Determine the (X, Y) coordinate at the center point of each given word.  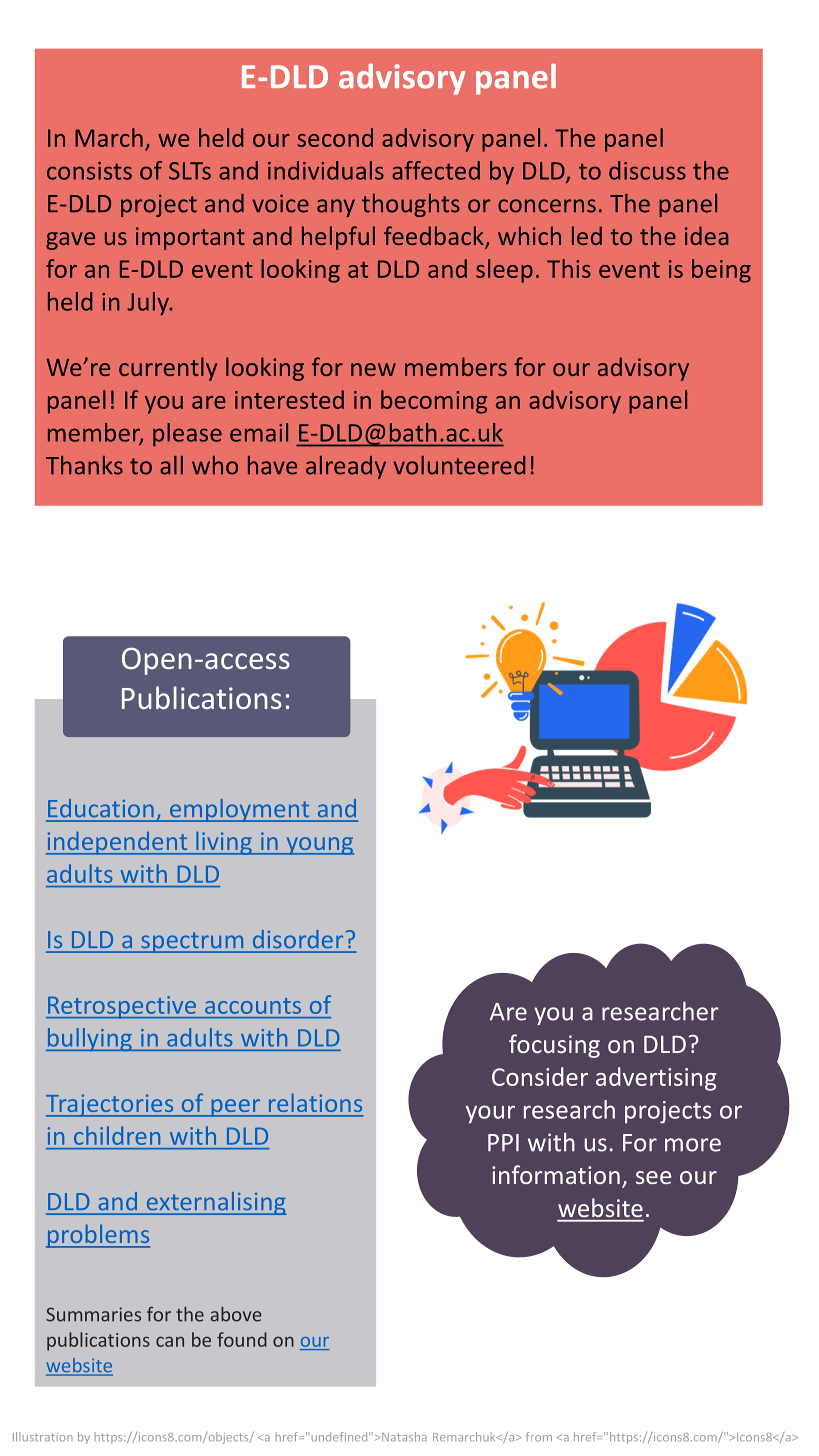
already (346, 467)
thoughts (411, 205)
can (170, 1341)
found (242, 1339)
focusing (554, 1046)
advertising (656, 1079)
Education (100, 808)
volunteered (459, 465)
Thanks (84, 465)
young (319, 846)
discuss (647, 170)
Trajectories (111, 1105)
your (490, 1114)
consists (89, 171)
